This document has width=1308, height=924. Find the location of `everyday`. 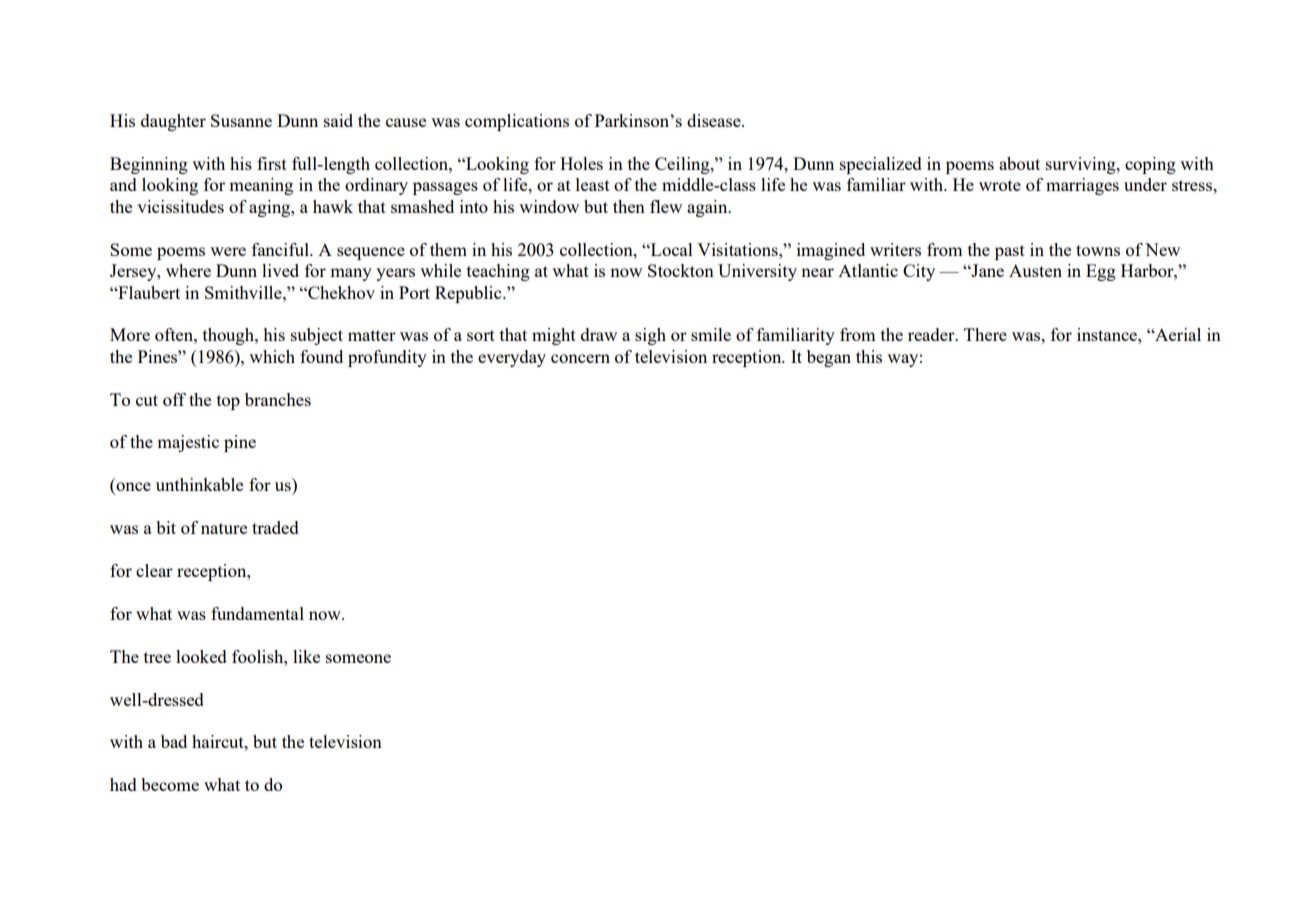

everyday is located at coordinates (512, 358).
